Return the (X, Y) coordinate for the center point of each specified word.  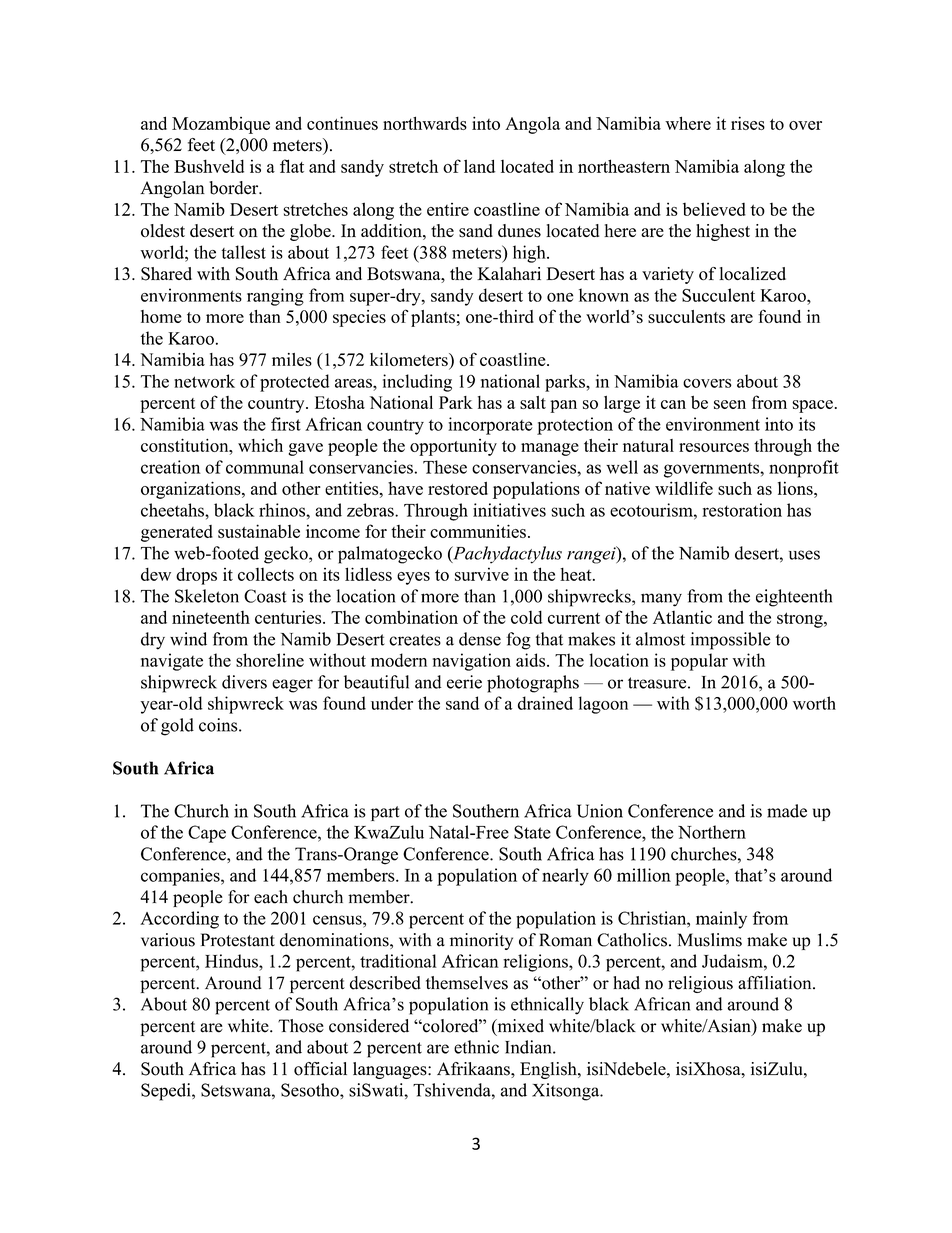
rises (748, 123)
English (549, 1070)
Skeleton (207, 596)
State (532, 832)
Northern (712, 832)
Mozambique (221, 125)
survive (482, 574)
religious (700, 984)
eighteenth (794, 598)
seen (730, 404)
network (204, 381)
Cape (207, 834)
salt (533, 402)
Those (301, 1026)
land (479, 166)
